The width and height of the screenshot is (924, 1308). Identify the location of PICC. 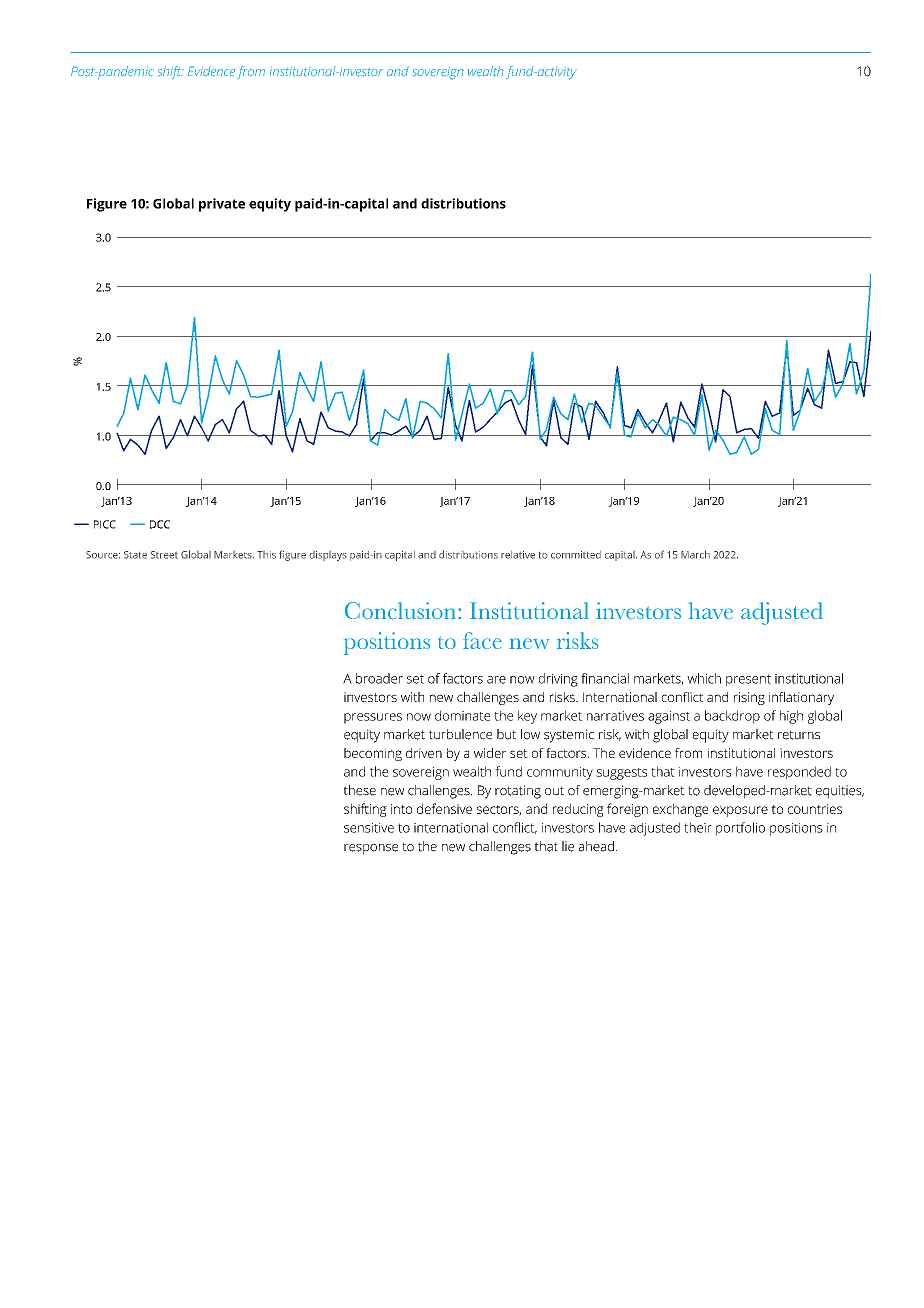
(105, 524).
